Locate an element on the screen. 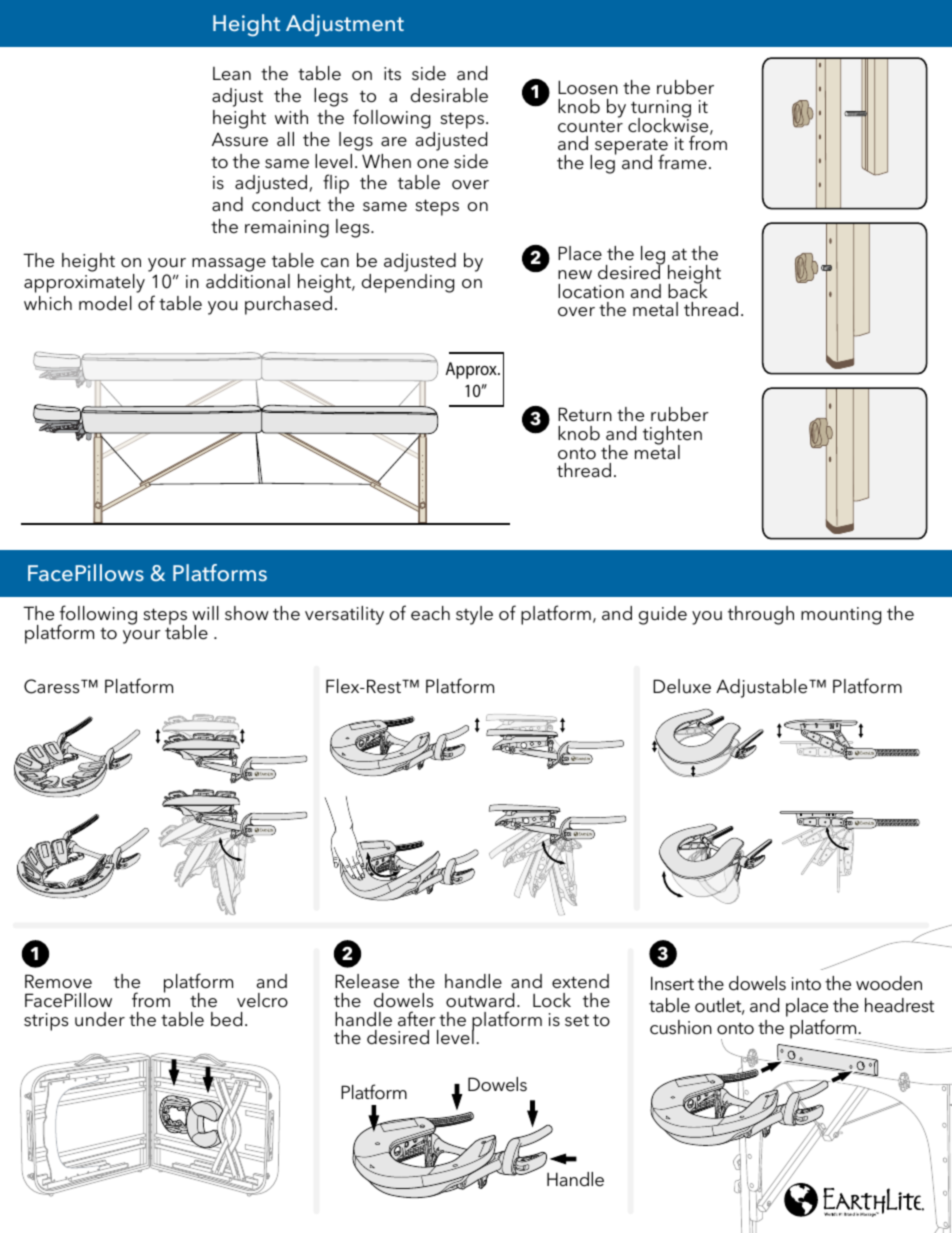 The width and height of the screenshot is (952, 1233). Lean is located at coordinates (232, 74).
